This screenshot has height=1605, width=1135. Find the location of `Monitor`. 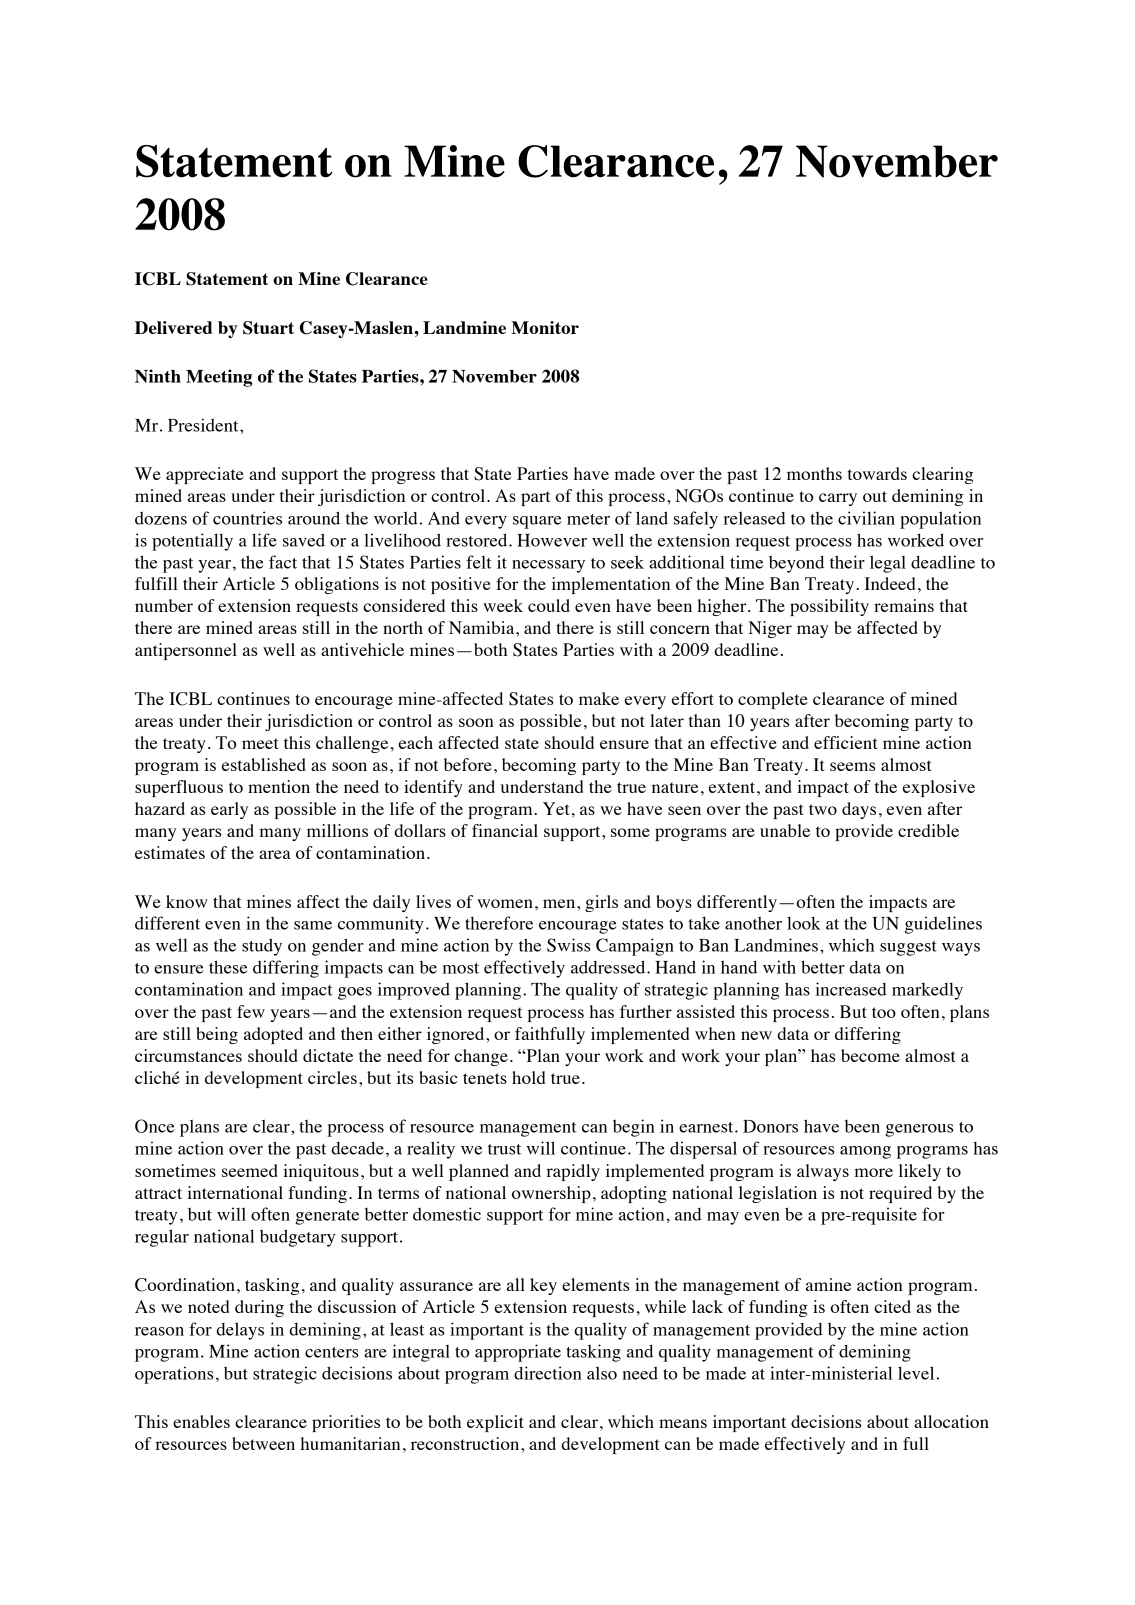

Monitor is located at coordinates (545, 327).
